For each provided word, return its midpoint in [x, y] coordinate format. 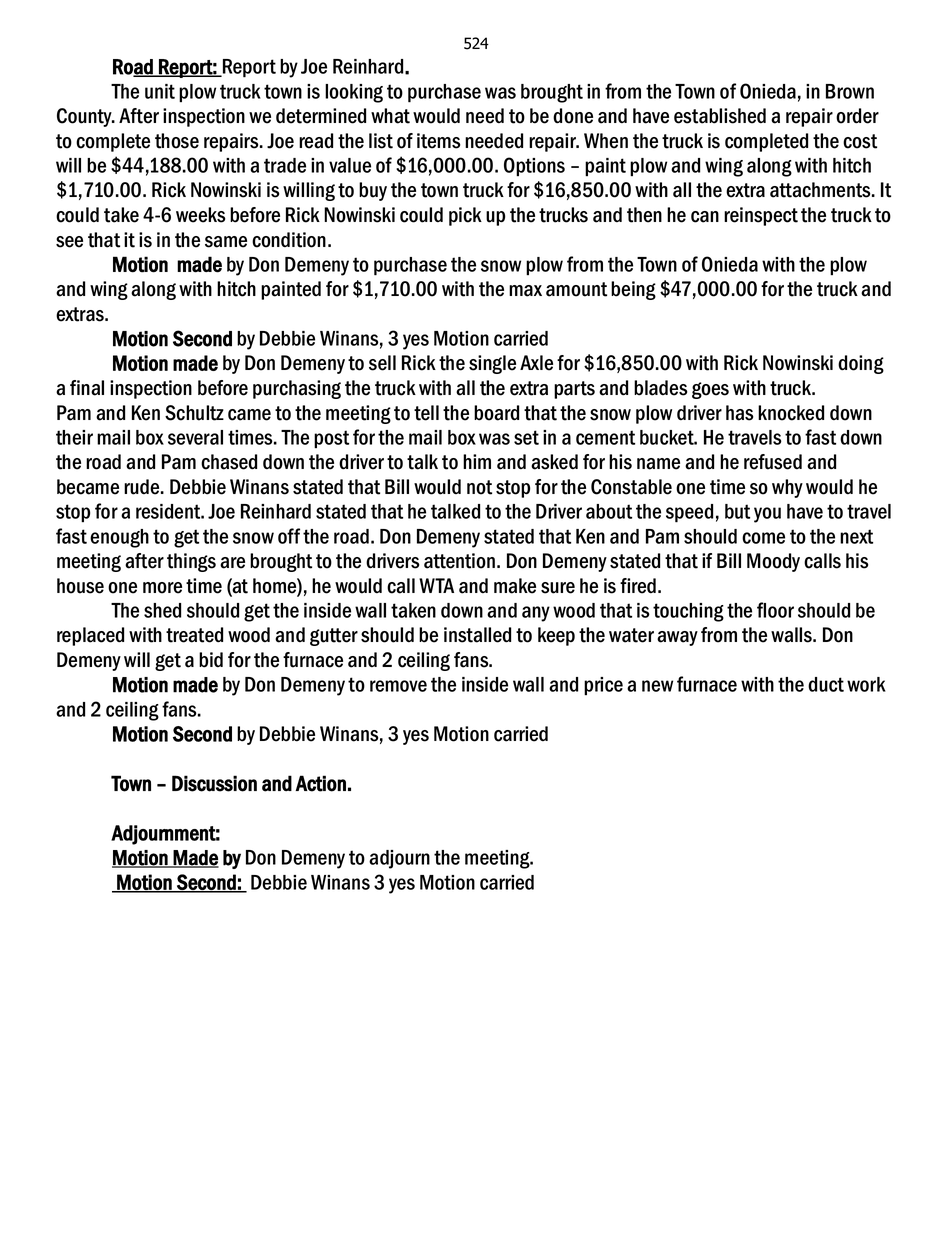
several [195, 437]
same [226, 242]
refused [773, 462]
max [525, 291]
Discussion [214, 783]
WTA [436, 585]
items [439, 141]
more [162, 588]
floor [775, 610]
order [857, 116]
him [477, 461]
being [633, 290]
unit [160, 91]
